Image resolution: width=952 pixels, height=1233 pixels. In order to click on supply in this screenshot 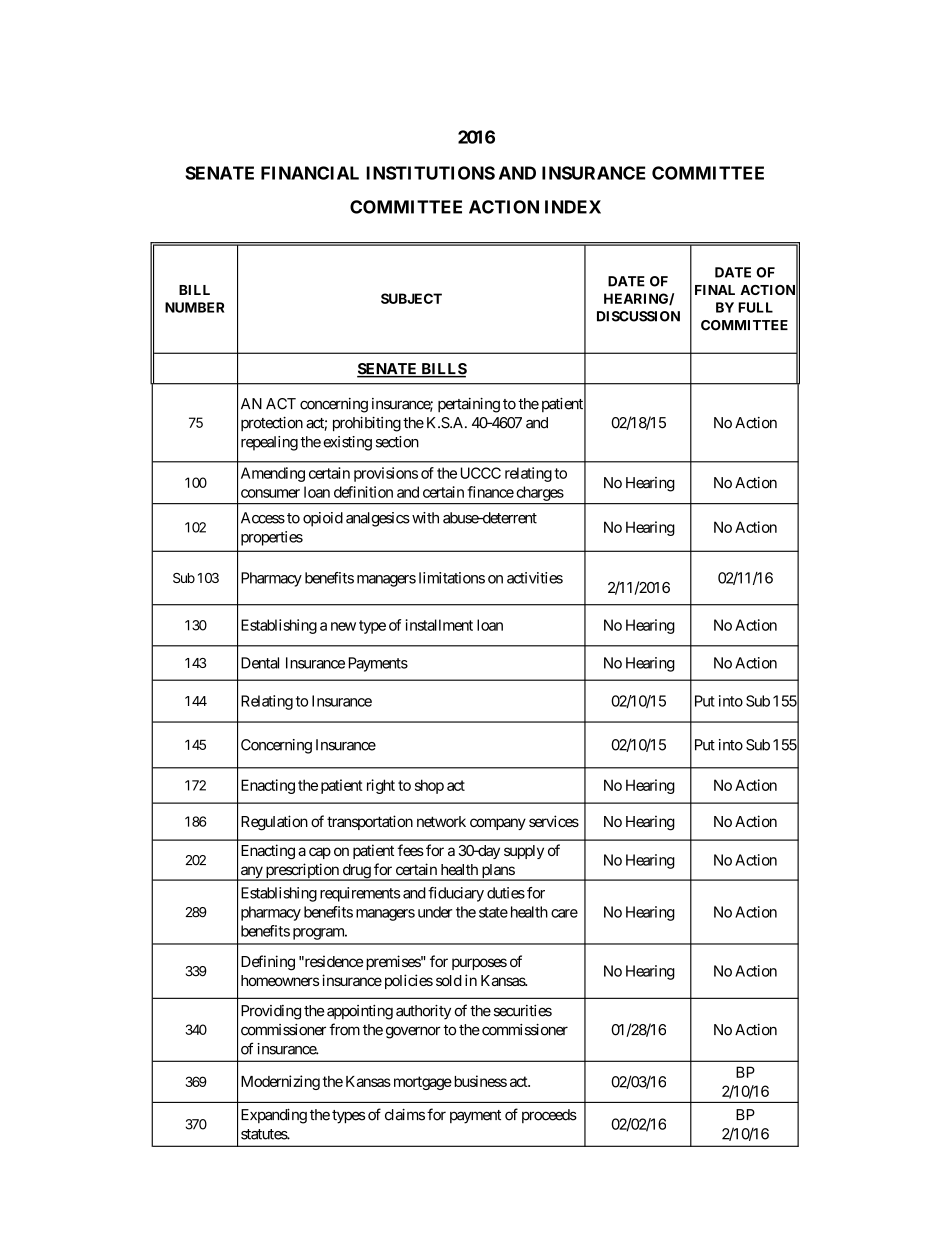, I will do `click(524, 852)`.
